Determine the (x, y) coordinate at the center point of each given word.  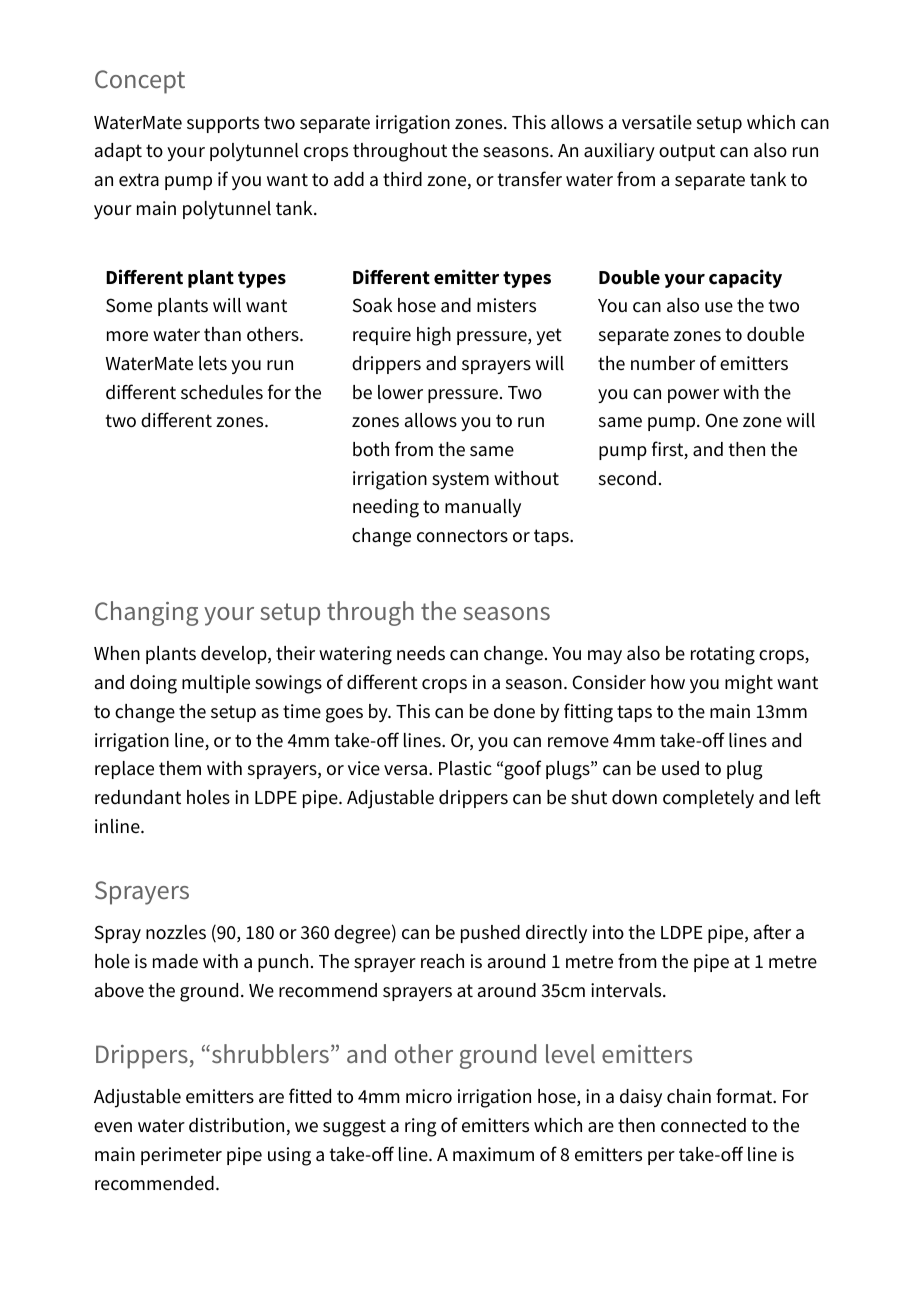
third (402, 179)
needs (421, 653)
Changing (146, 613)
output (687, 152)
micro (429, 1096)
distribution (236, 1125)
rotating (723, 655)
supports (223, 124)
